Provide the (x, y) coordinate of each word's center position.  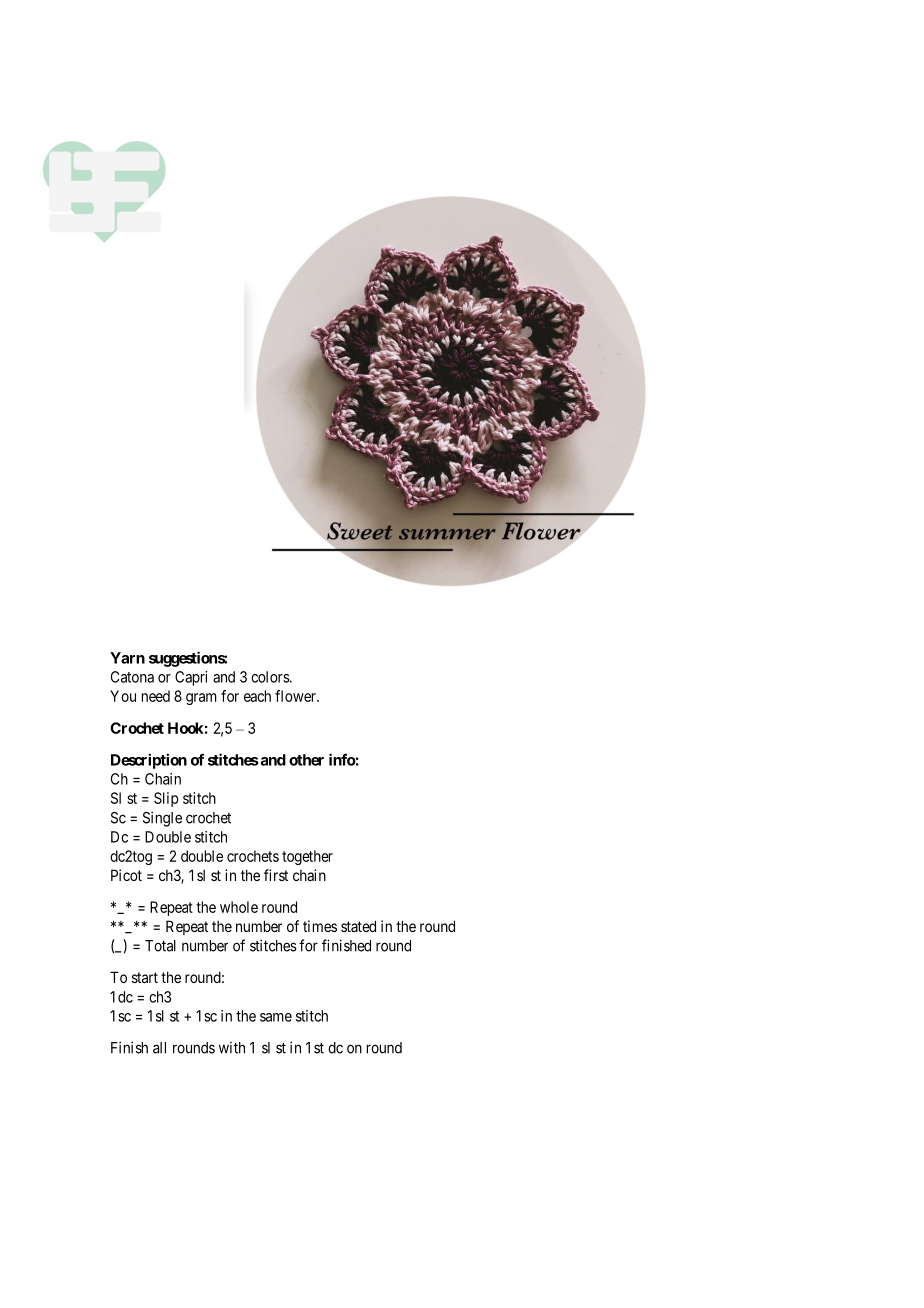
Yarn (127, 658)
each (257, 696)
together (307, 857)
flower (296, 696)
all (159, 1048)
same (276, 1017)
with (232, 1048)
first (276, 875)
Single (162, 819)
